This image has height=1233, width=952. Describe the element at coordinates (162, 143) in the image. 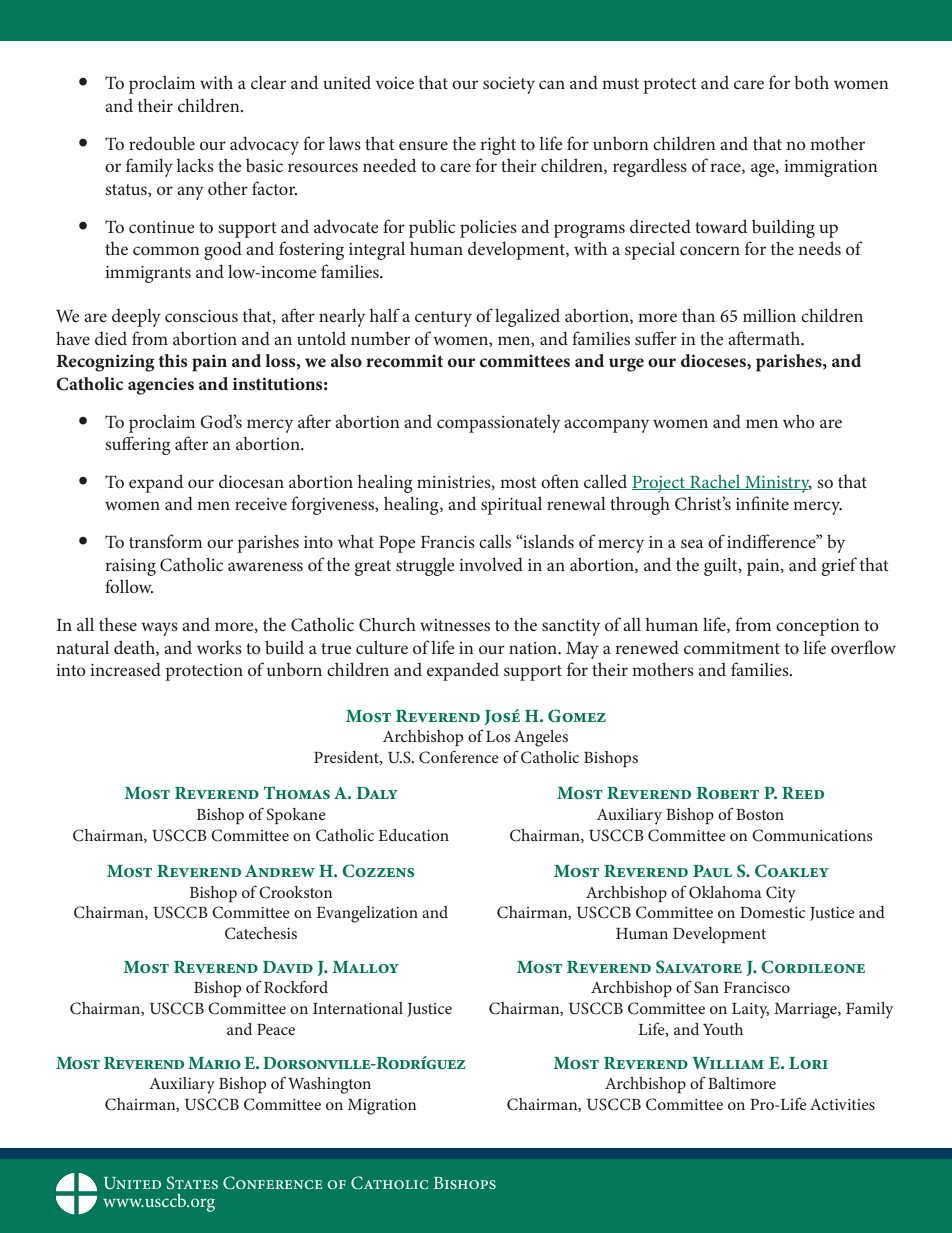

I see `redouble` at that location.
